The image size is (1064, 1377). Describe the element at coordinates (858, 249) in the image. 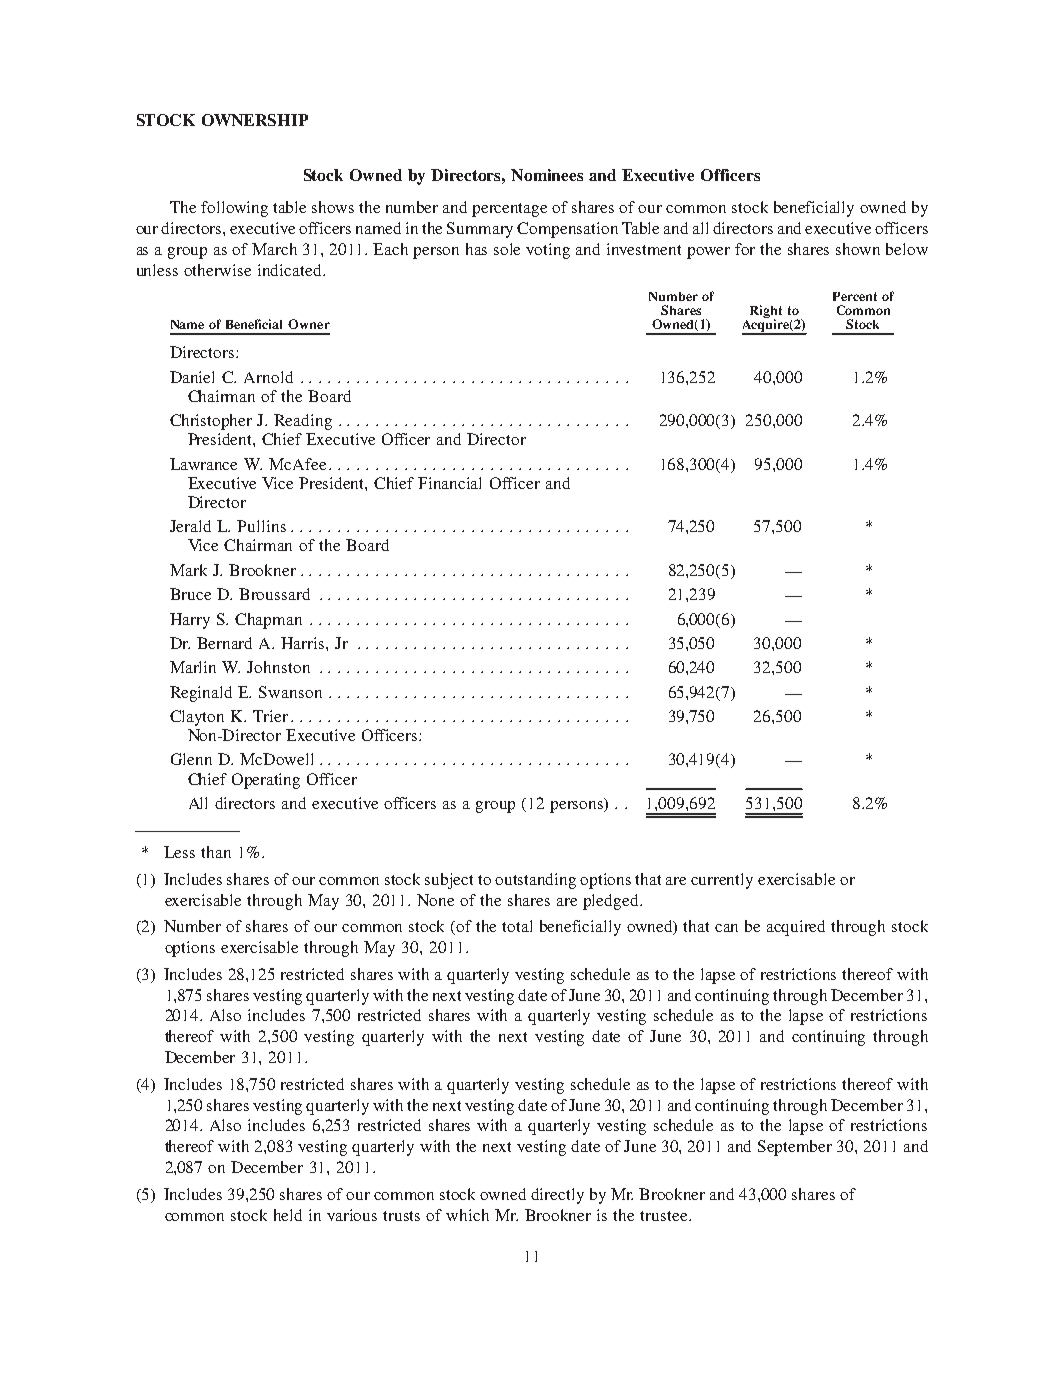

I see `shown` at that location.
